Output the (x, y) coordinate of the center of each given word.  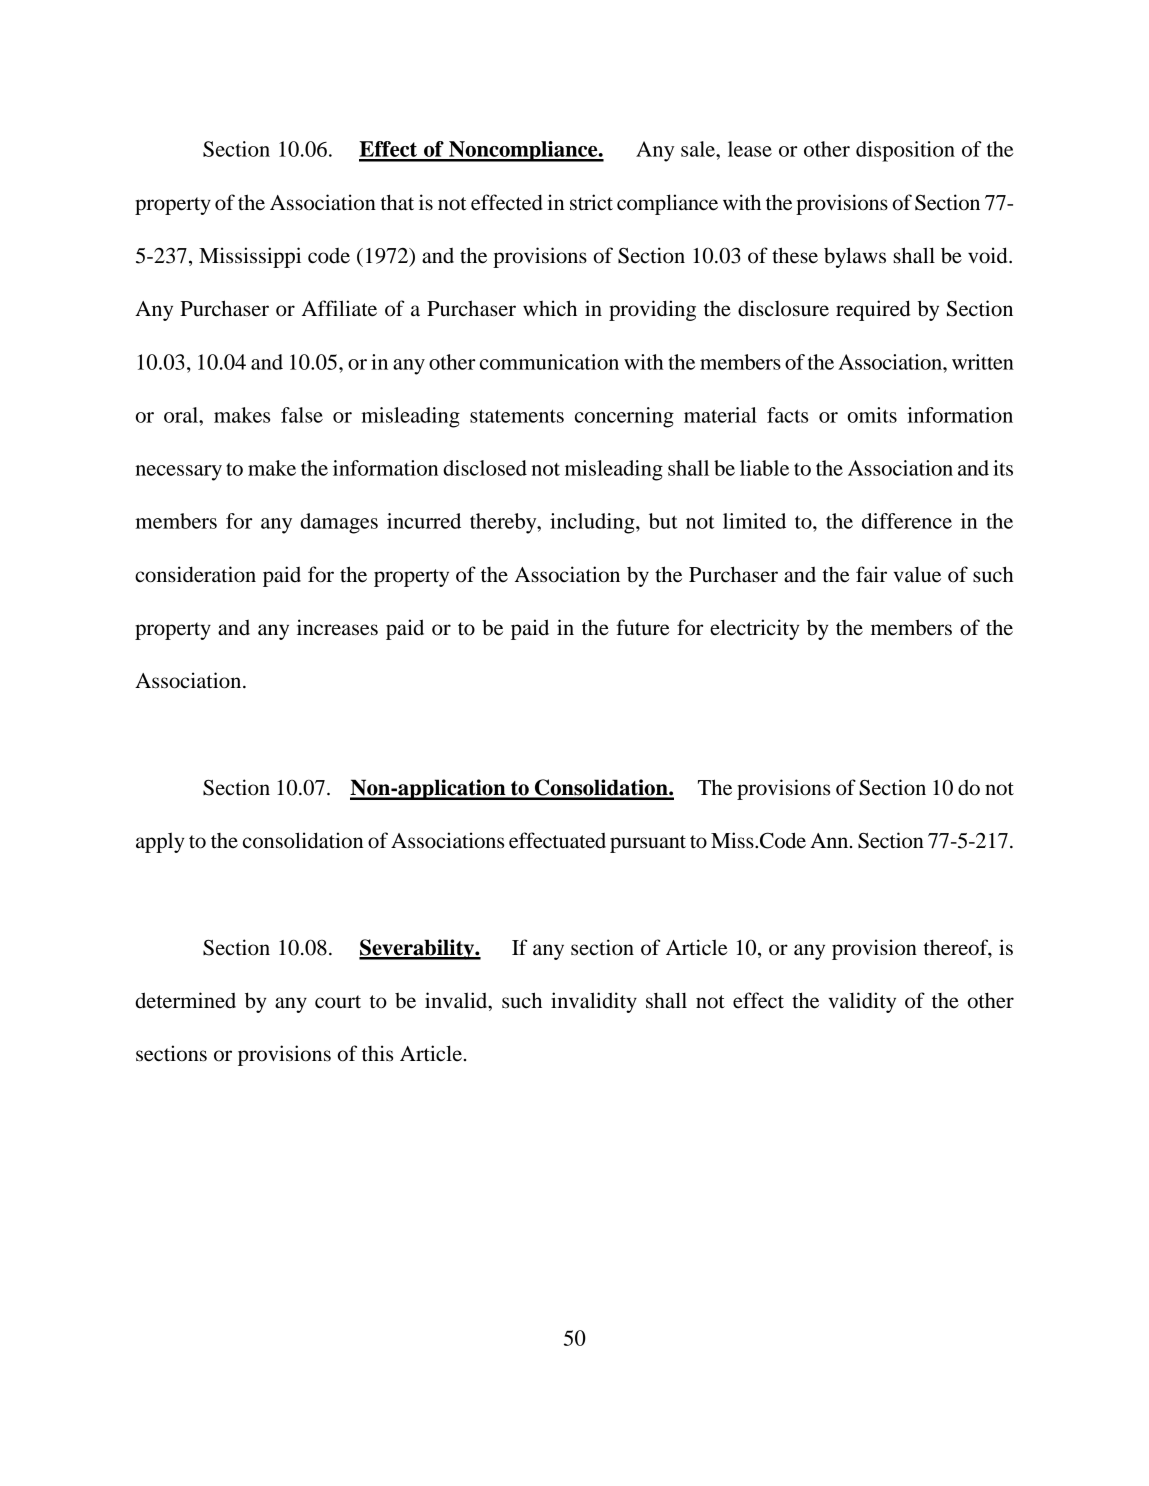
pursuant (648, 844)
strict (591, 202)
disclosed (485, 468)
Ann (830, 840)
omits (872, 415)
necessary (178, 473)
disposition (905, 151)
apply (160, 842)
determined (185, 1000)
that (397, 202)
